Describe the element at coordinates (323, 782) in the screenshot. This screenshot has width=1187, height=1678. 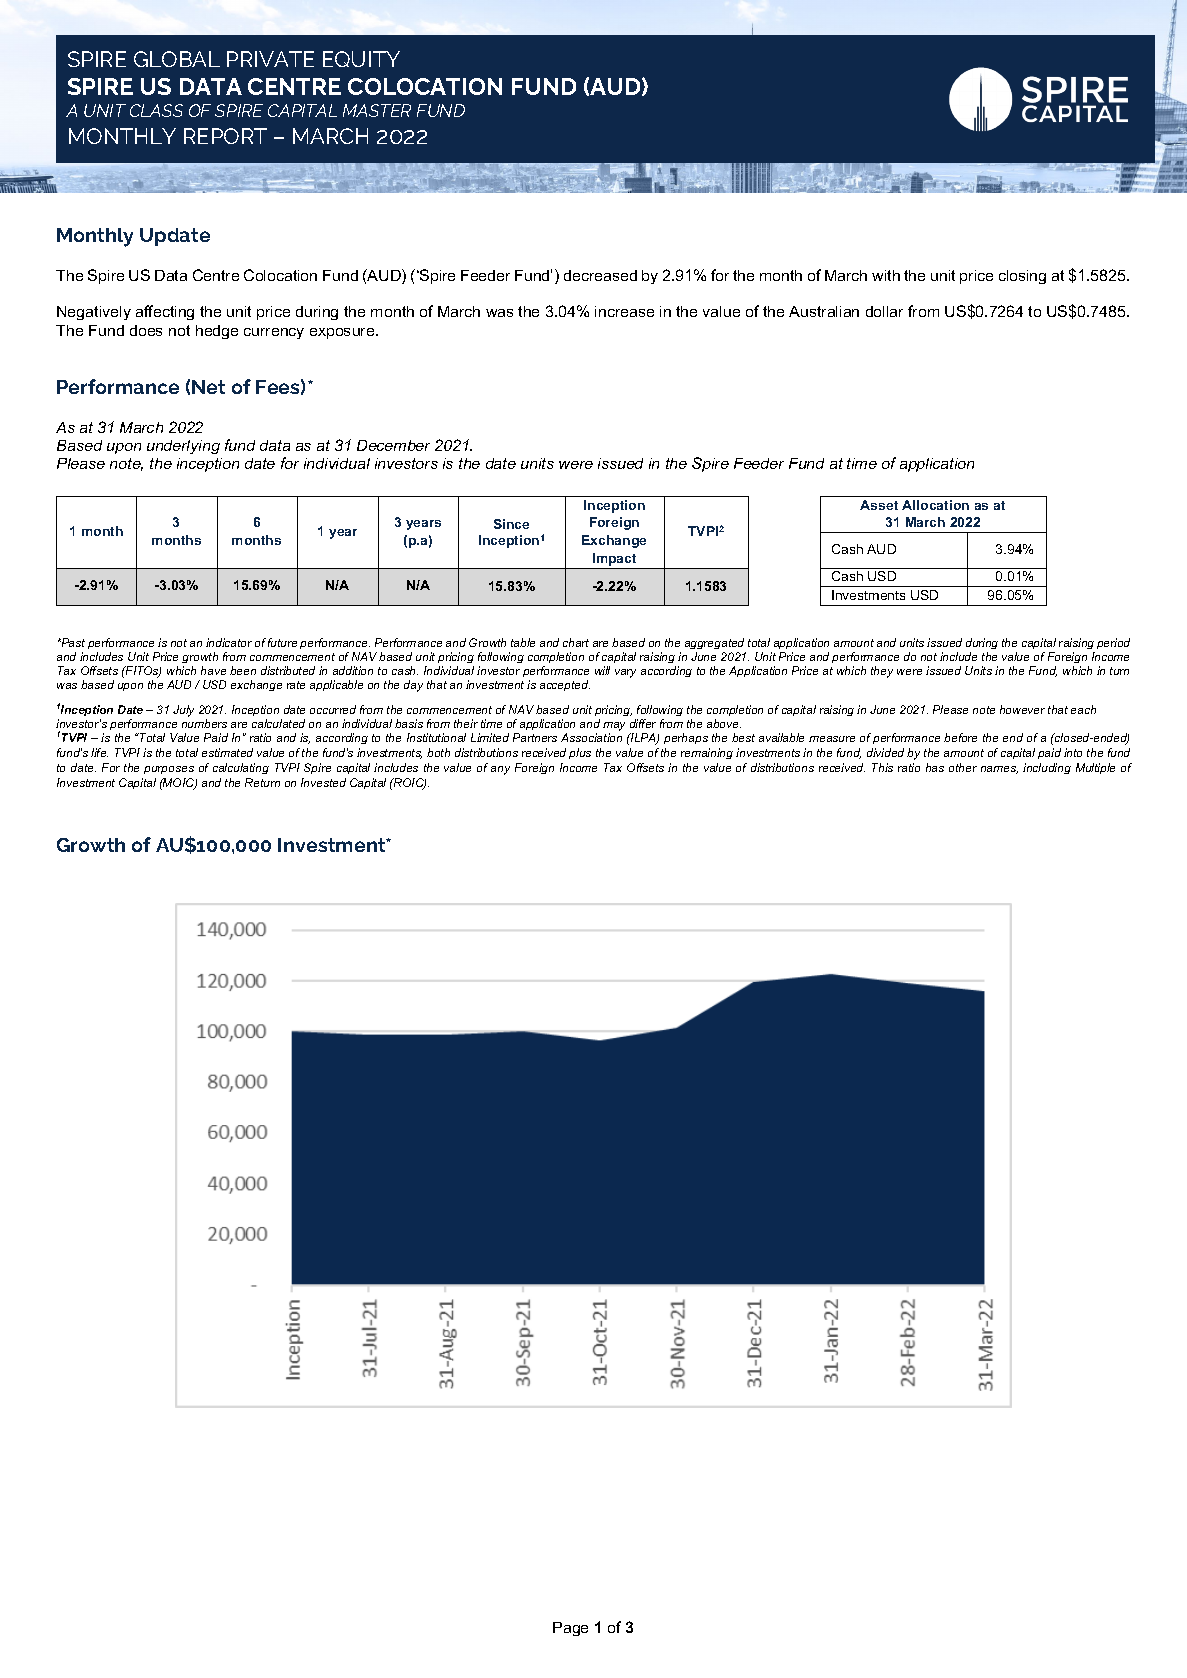
I see `Invested` at that location.
